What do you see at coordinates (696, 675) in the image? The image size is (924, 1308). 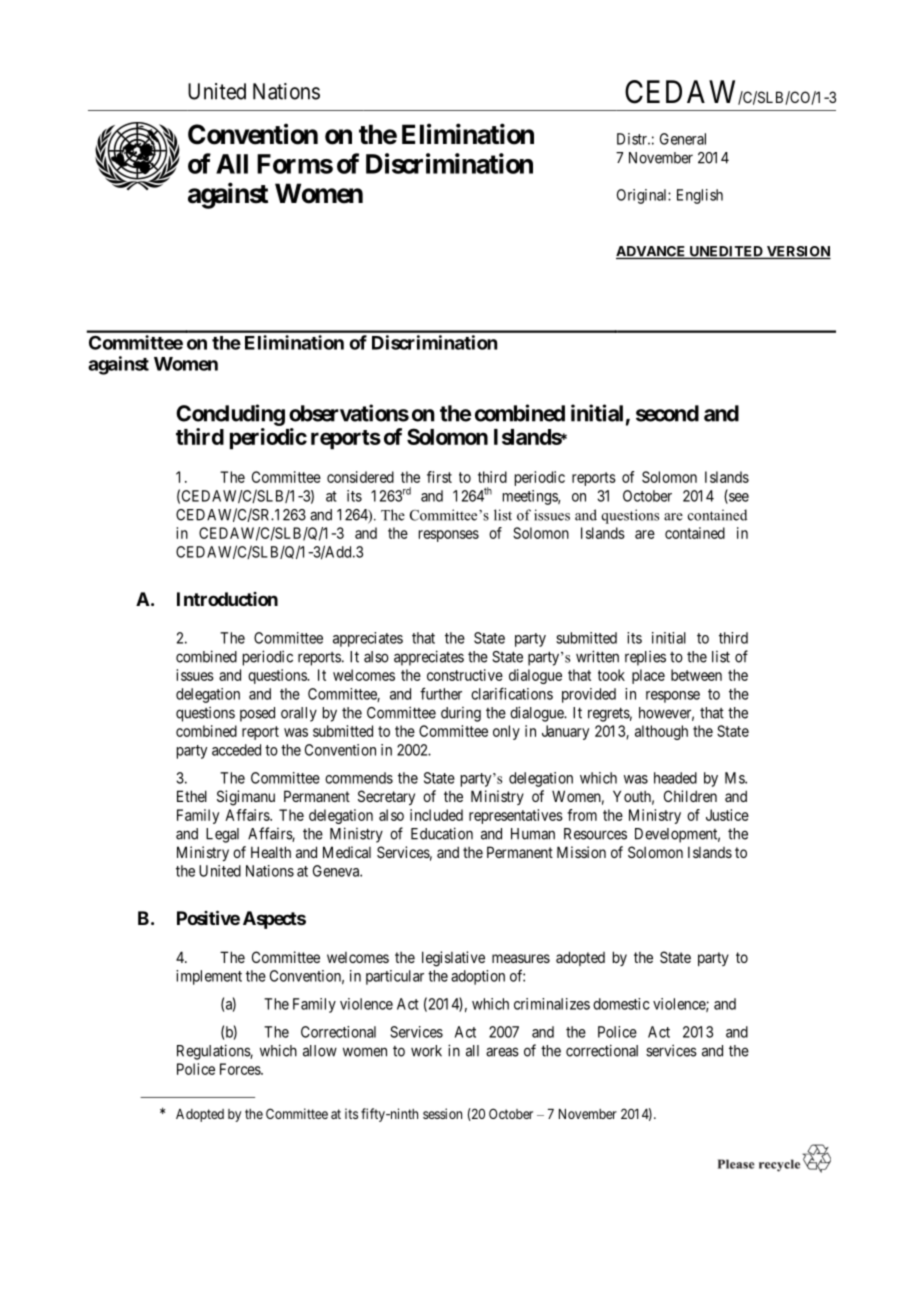 I see `between` at bounding box center [696, 675].
